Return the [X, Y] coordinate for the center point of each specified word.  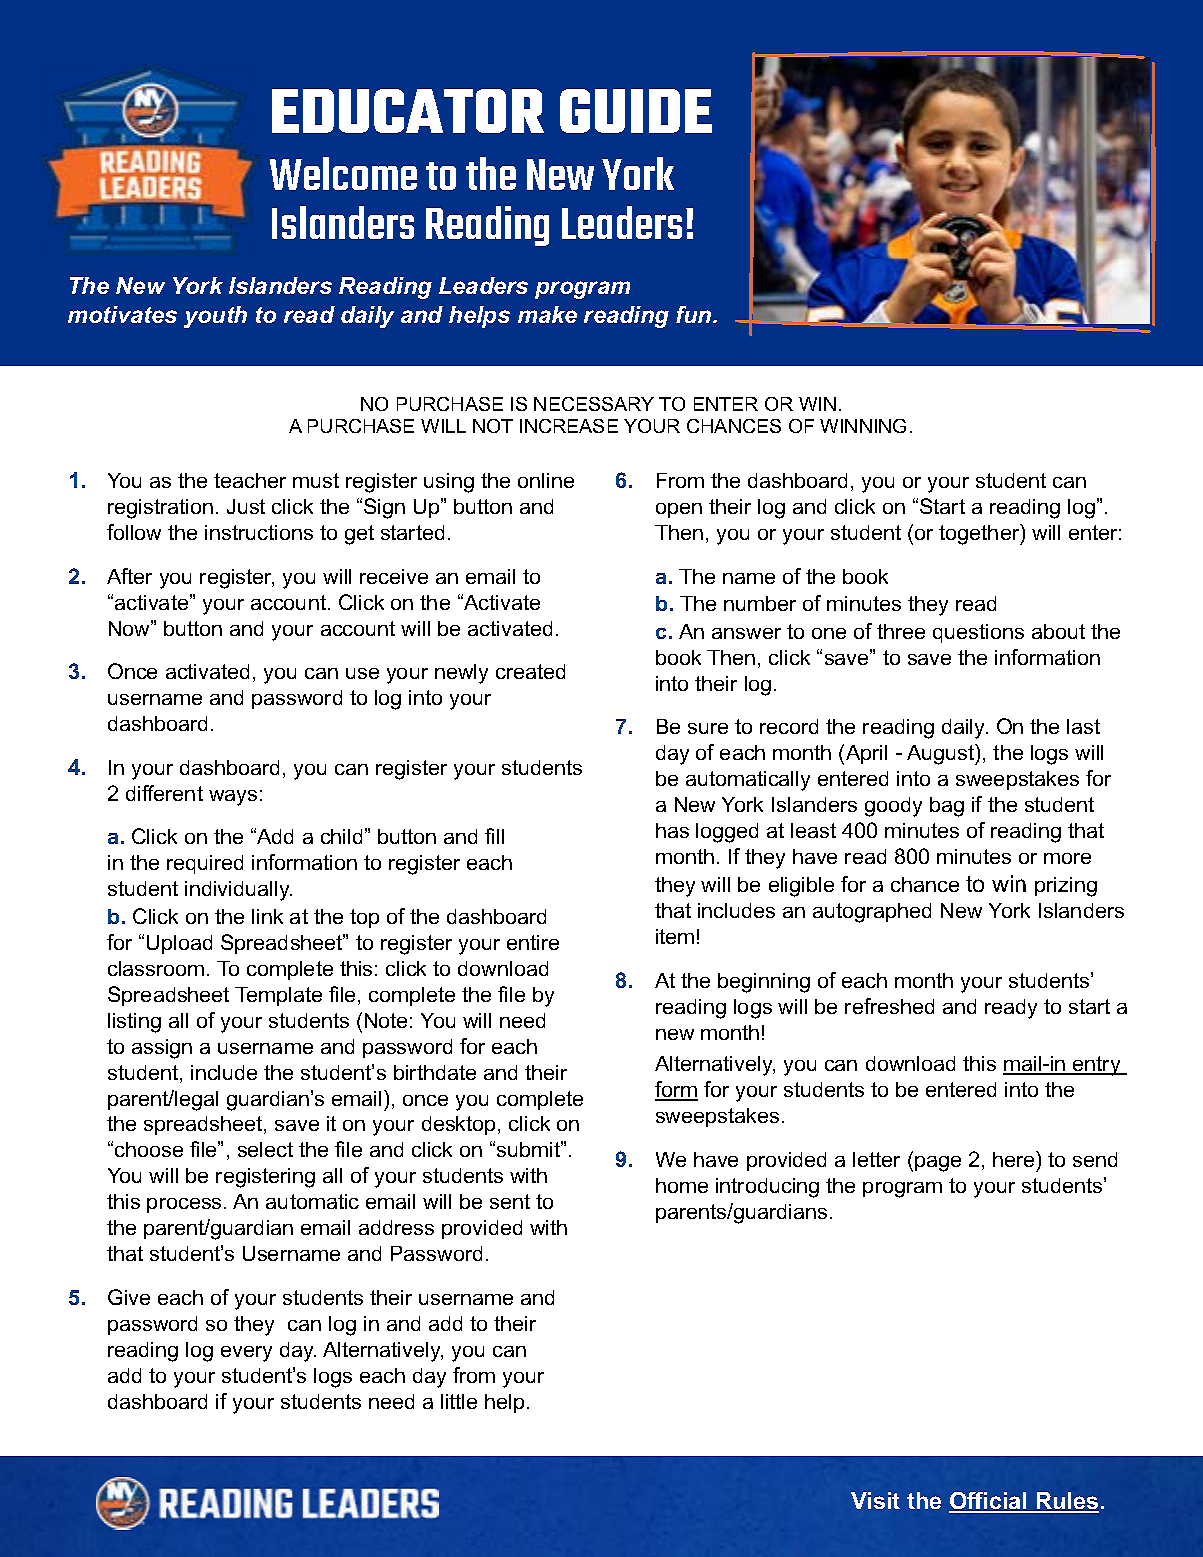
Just [246, 506]
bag [947, 807]
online [546, 480]
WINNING [863, 426]
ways [233, 798]
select [265, 1149]
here [1015, 1159]
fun [695, 314]
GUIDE [636, 111]
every [246, 1354]
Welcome [343, 173]
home [682, 1185]
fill [494, 836]
